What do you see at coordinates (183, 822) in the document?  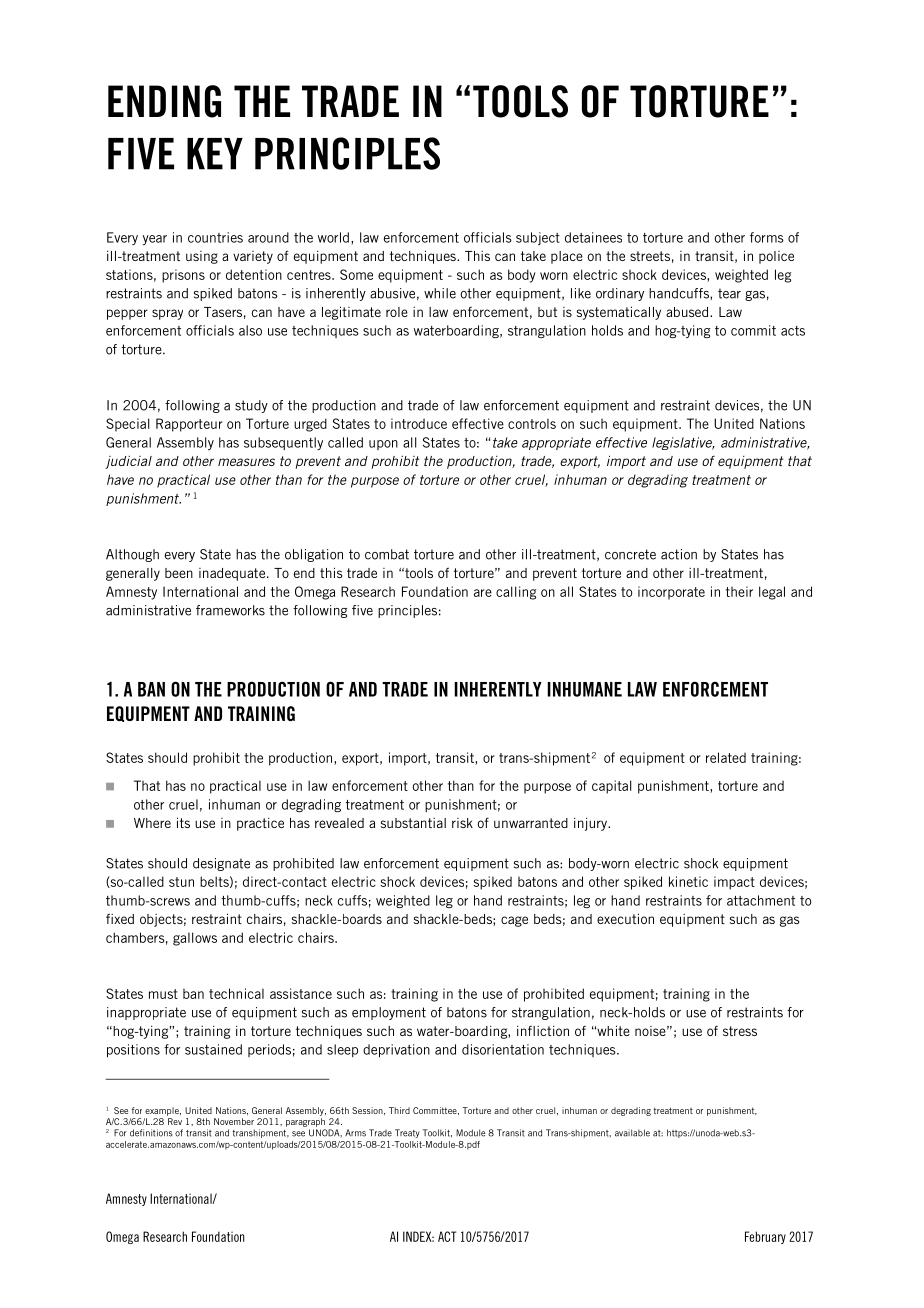 I see `its` at bounding box center [183, 822].
